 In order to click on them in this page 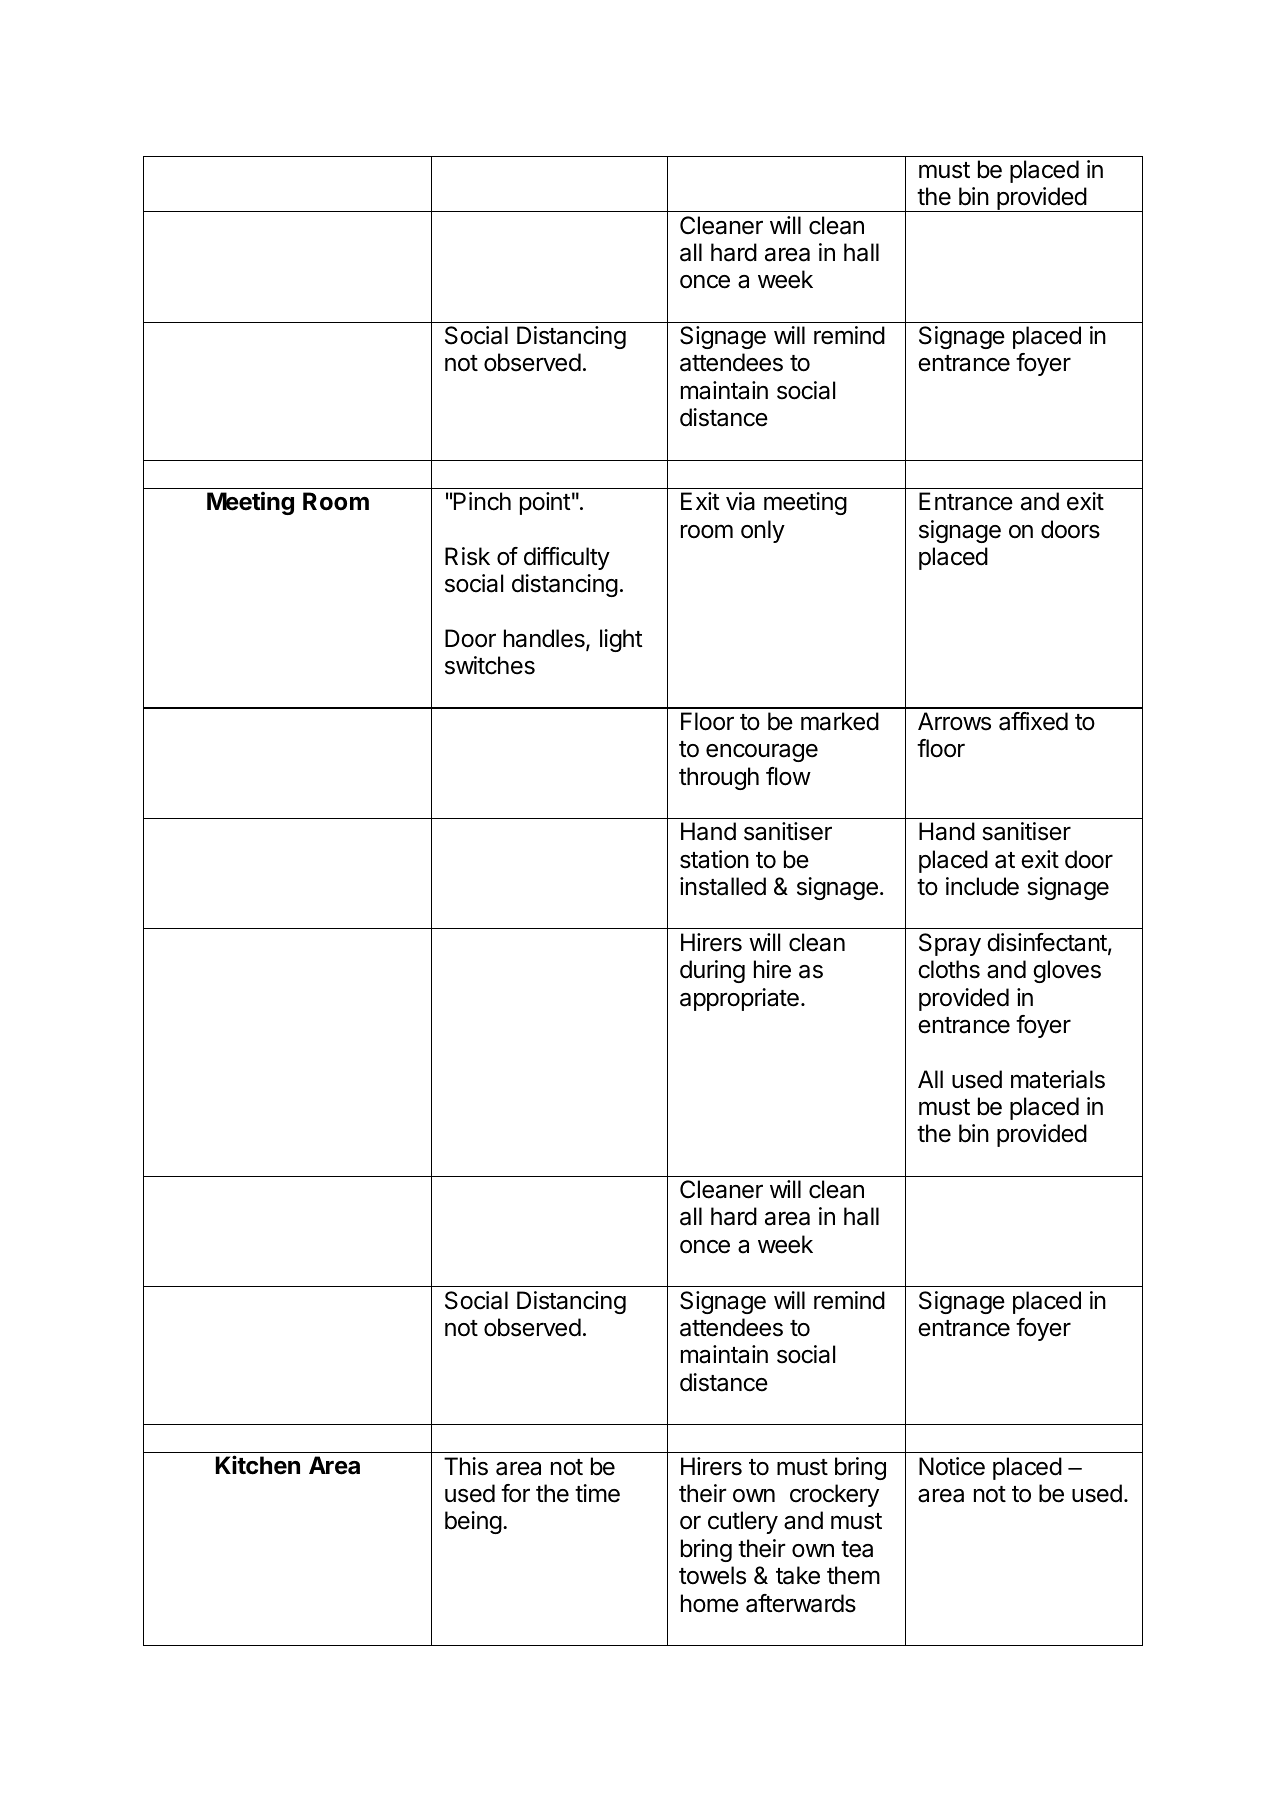, I will do `click(853, 1575)`.
